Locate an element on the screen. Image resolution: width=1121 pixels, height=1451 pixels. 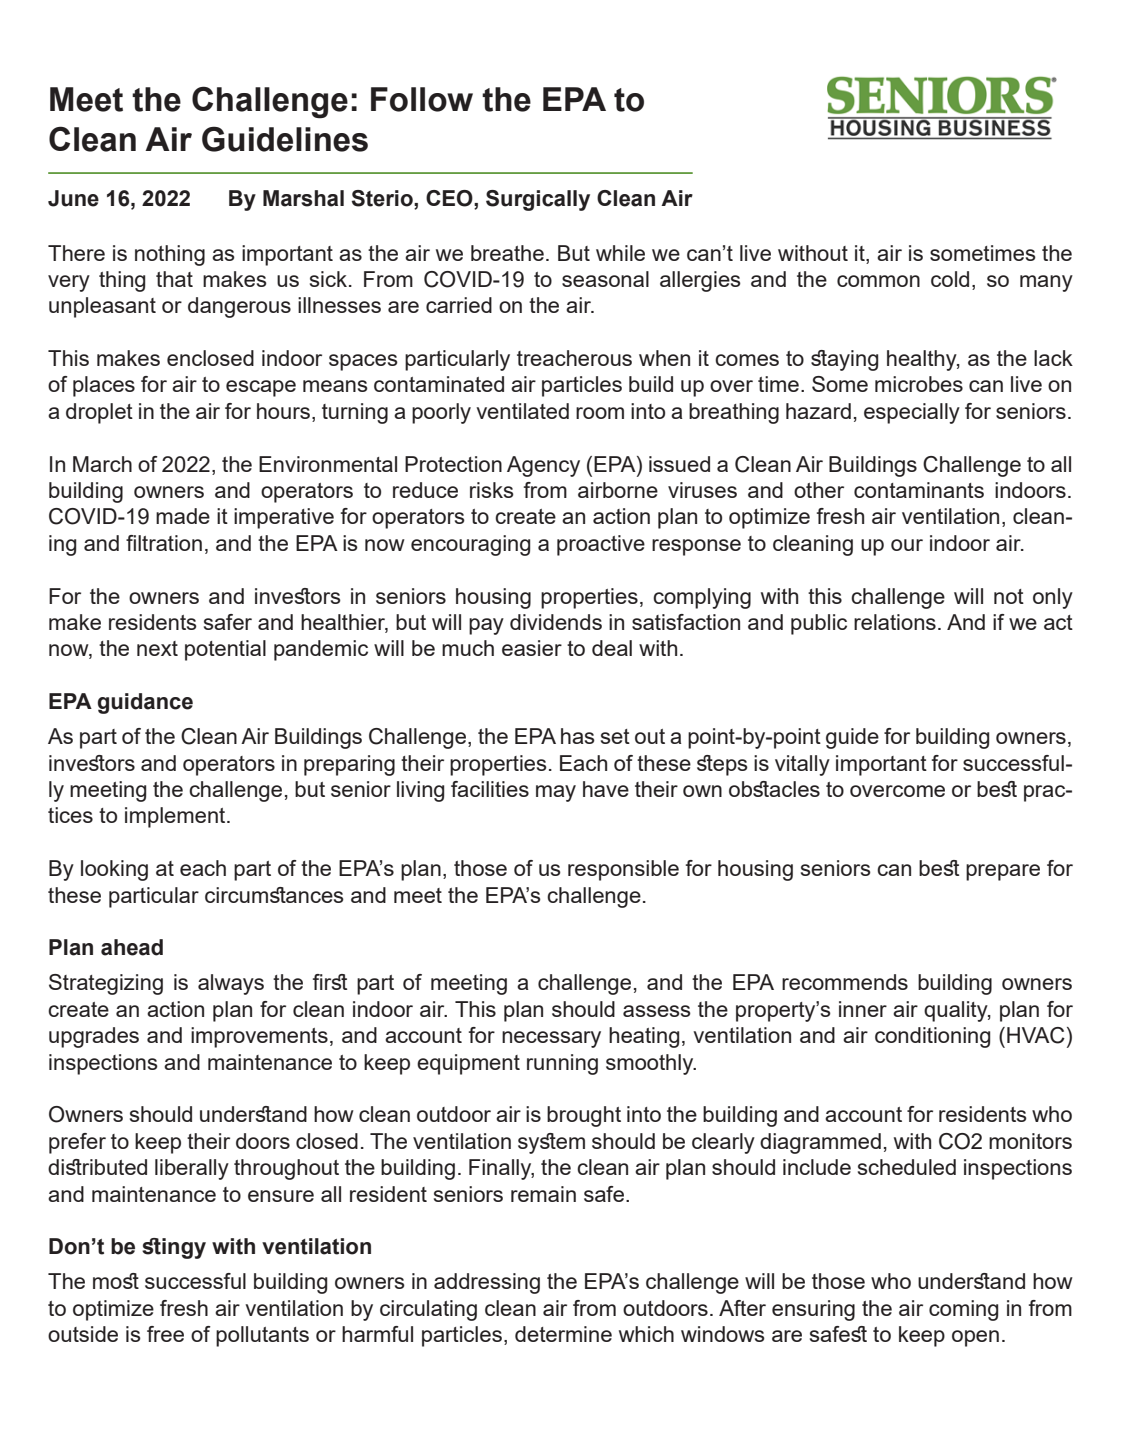
cold is located at coordinates (950, 279).
